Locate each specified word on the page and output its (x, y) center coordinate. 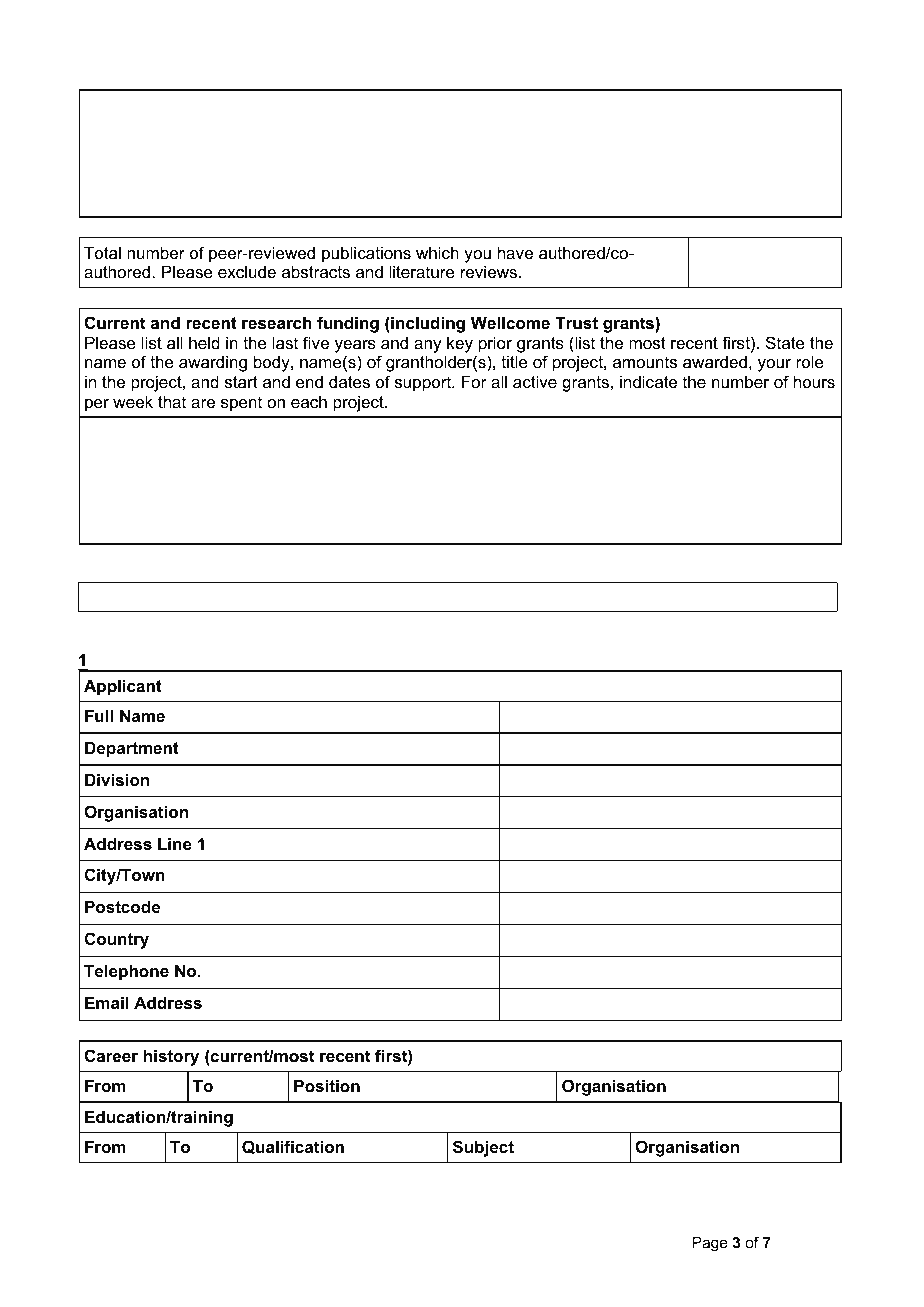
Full (99, 715)
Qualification (293, 1147)
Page (710, 1244)
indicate (648, 381)
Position (327, 1085)
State (785, 342)
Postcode (122, 906)
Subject (483, 1148)
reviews (489, 271)
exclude (247, 272)
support (424, 384)
